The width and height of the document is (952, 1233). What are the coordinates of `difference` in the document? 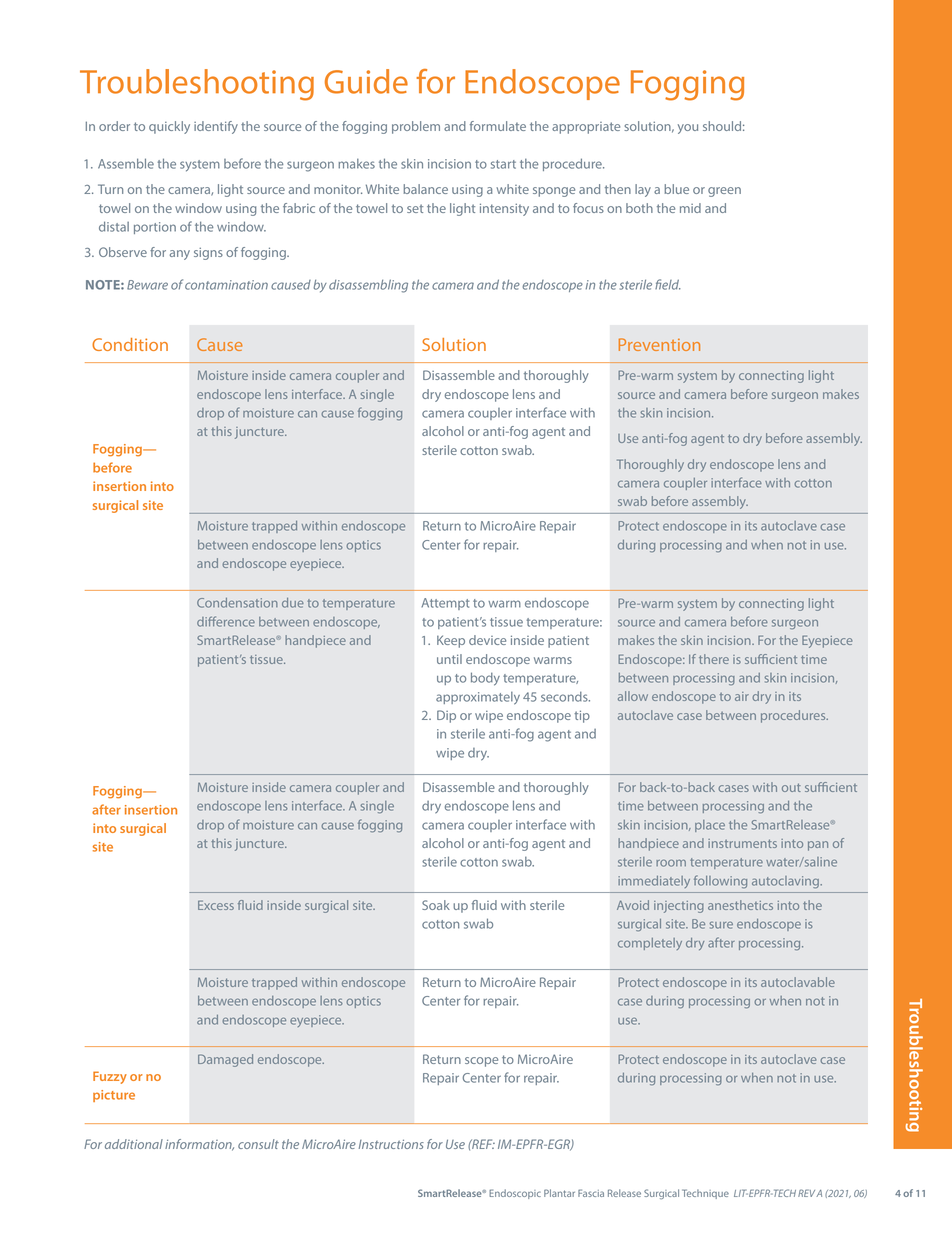 It's located at (226, 621).
